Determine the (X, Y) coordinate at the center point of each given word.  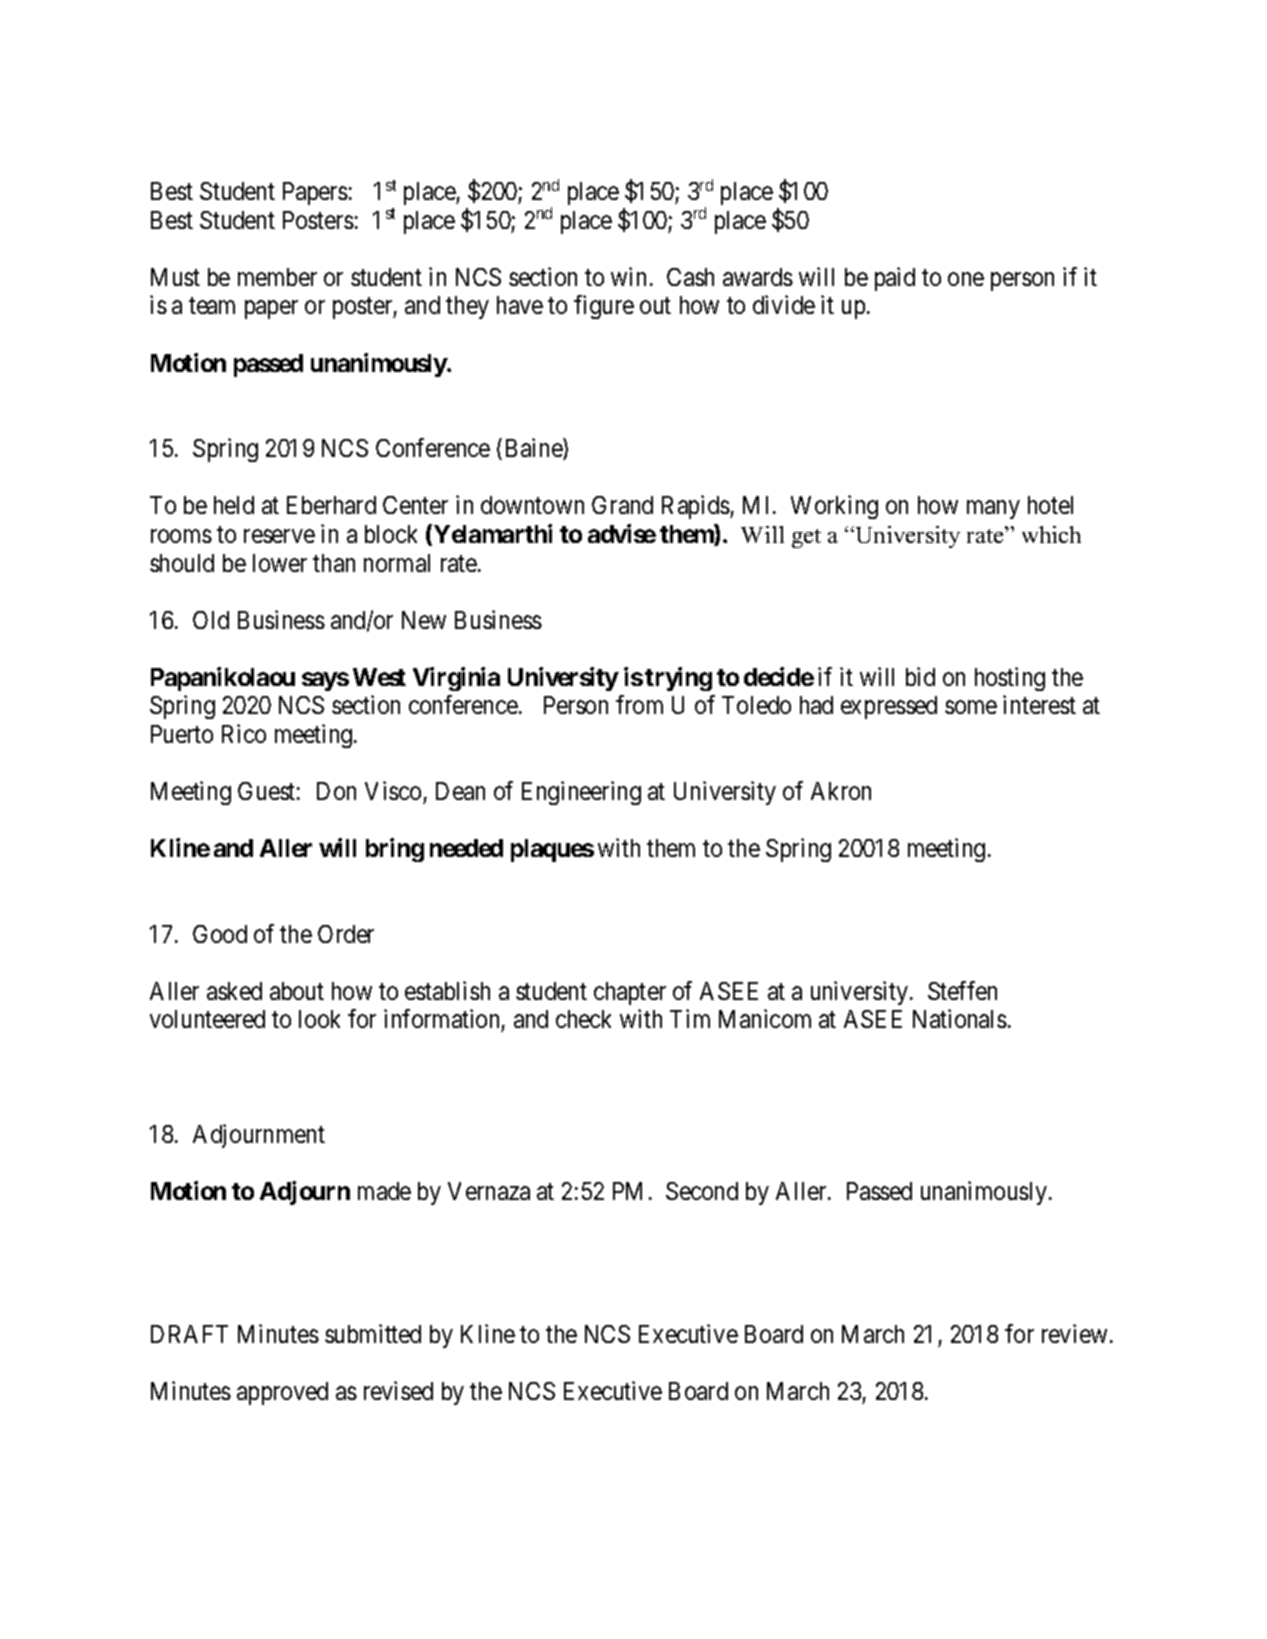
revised (398, 1390)
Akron (841, 791)
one (966, 279)
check (583, 1019)
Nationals (960, 1019)
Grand (622, 505)
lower (280, 563)
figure (604, 307)
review (1074, 1333)
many (993, 510)
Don (336, 791)
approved (282, 1393)
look (319, 1019)
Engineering (581, 793)
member (277, 277)
